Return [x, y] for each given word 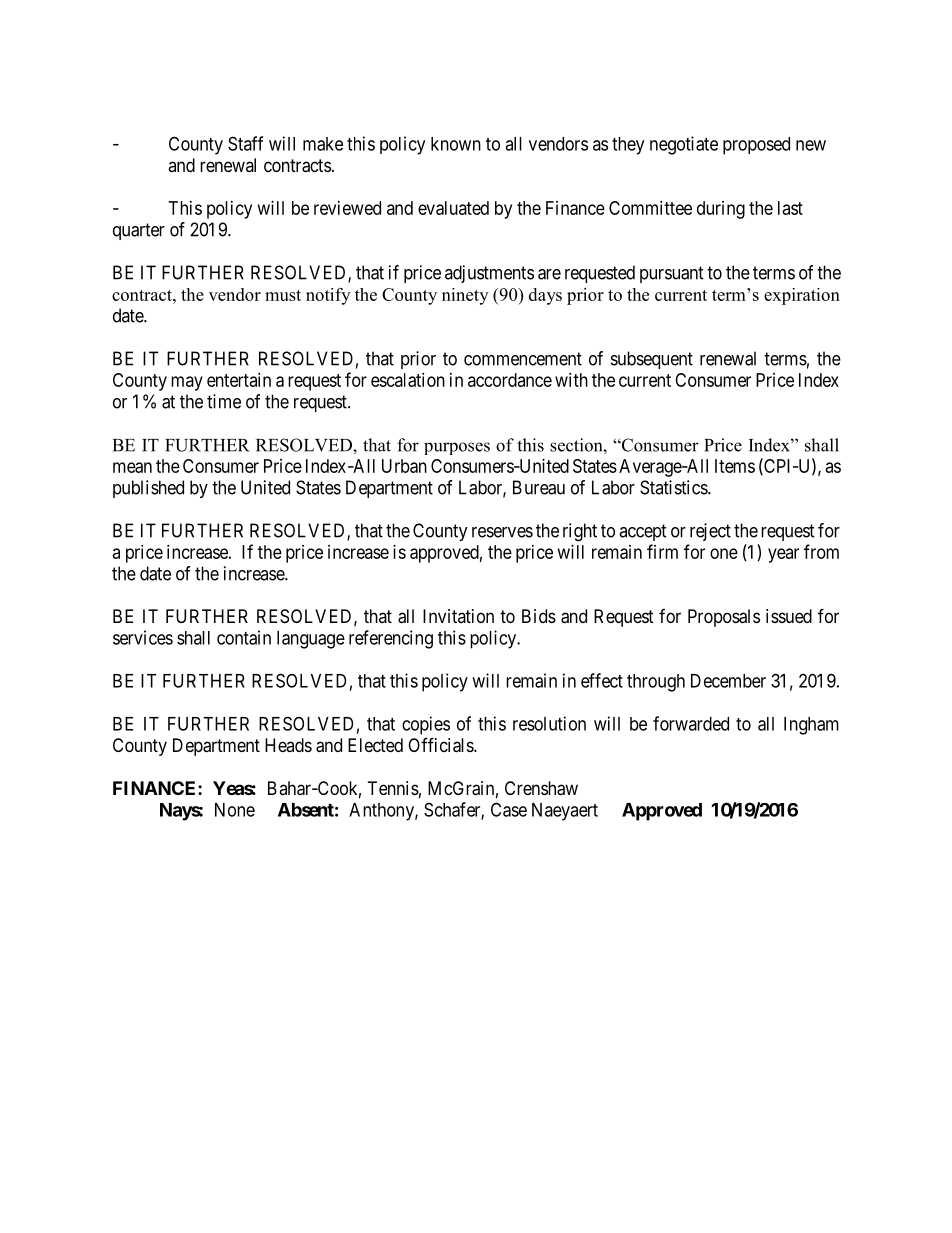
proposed [756, 146]
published [148, 489]
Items [735, 466]
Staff [245, 143]
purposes [457, 448]
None [235, 810]
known [456, 144]
